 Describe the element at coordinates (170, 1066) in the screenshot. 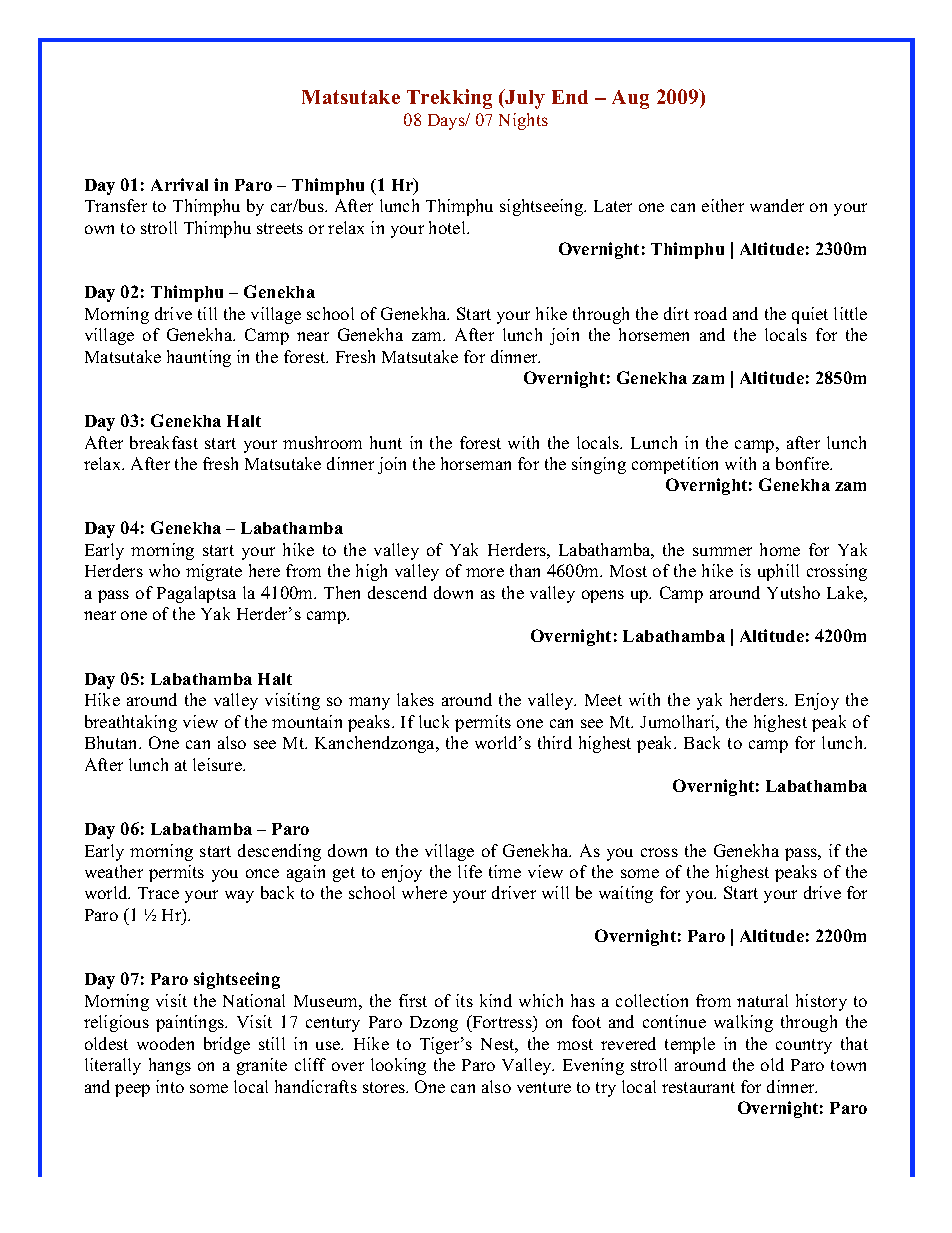

I see `hangs` at that location.
